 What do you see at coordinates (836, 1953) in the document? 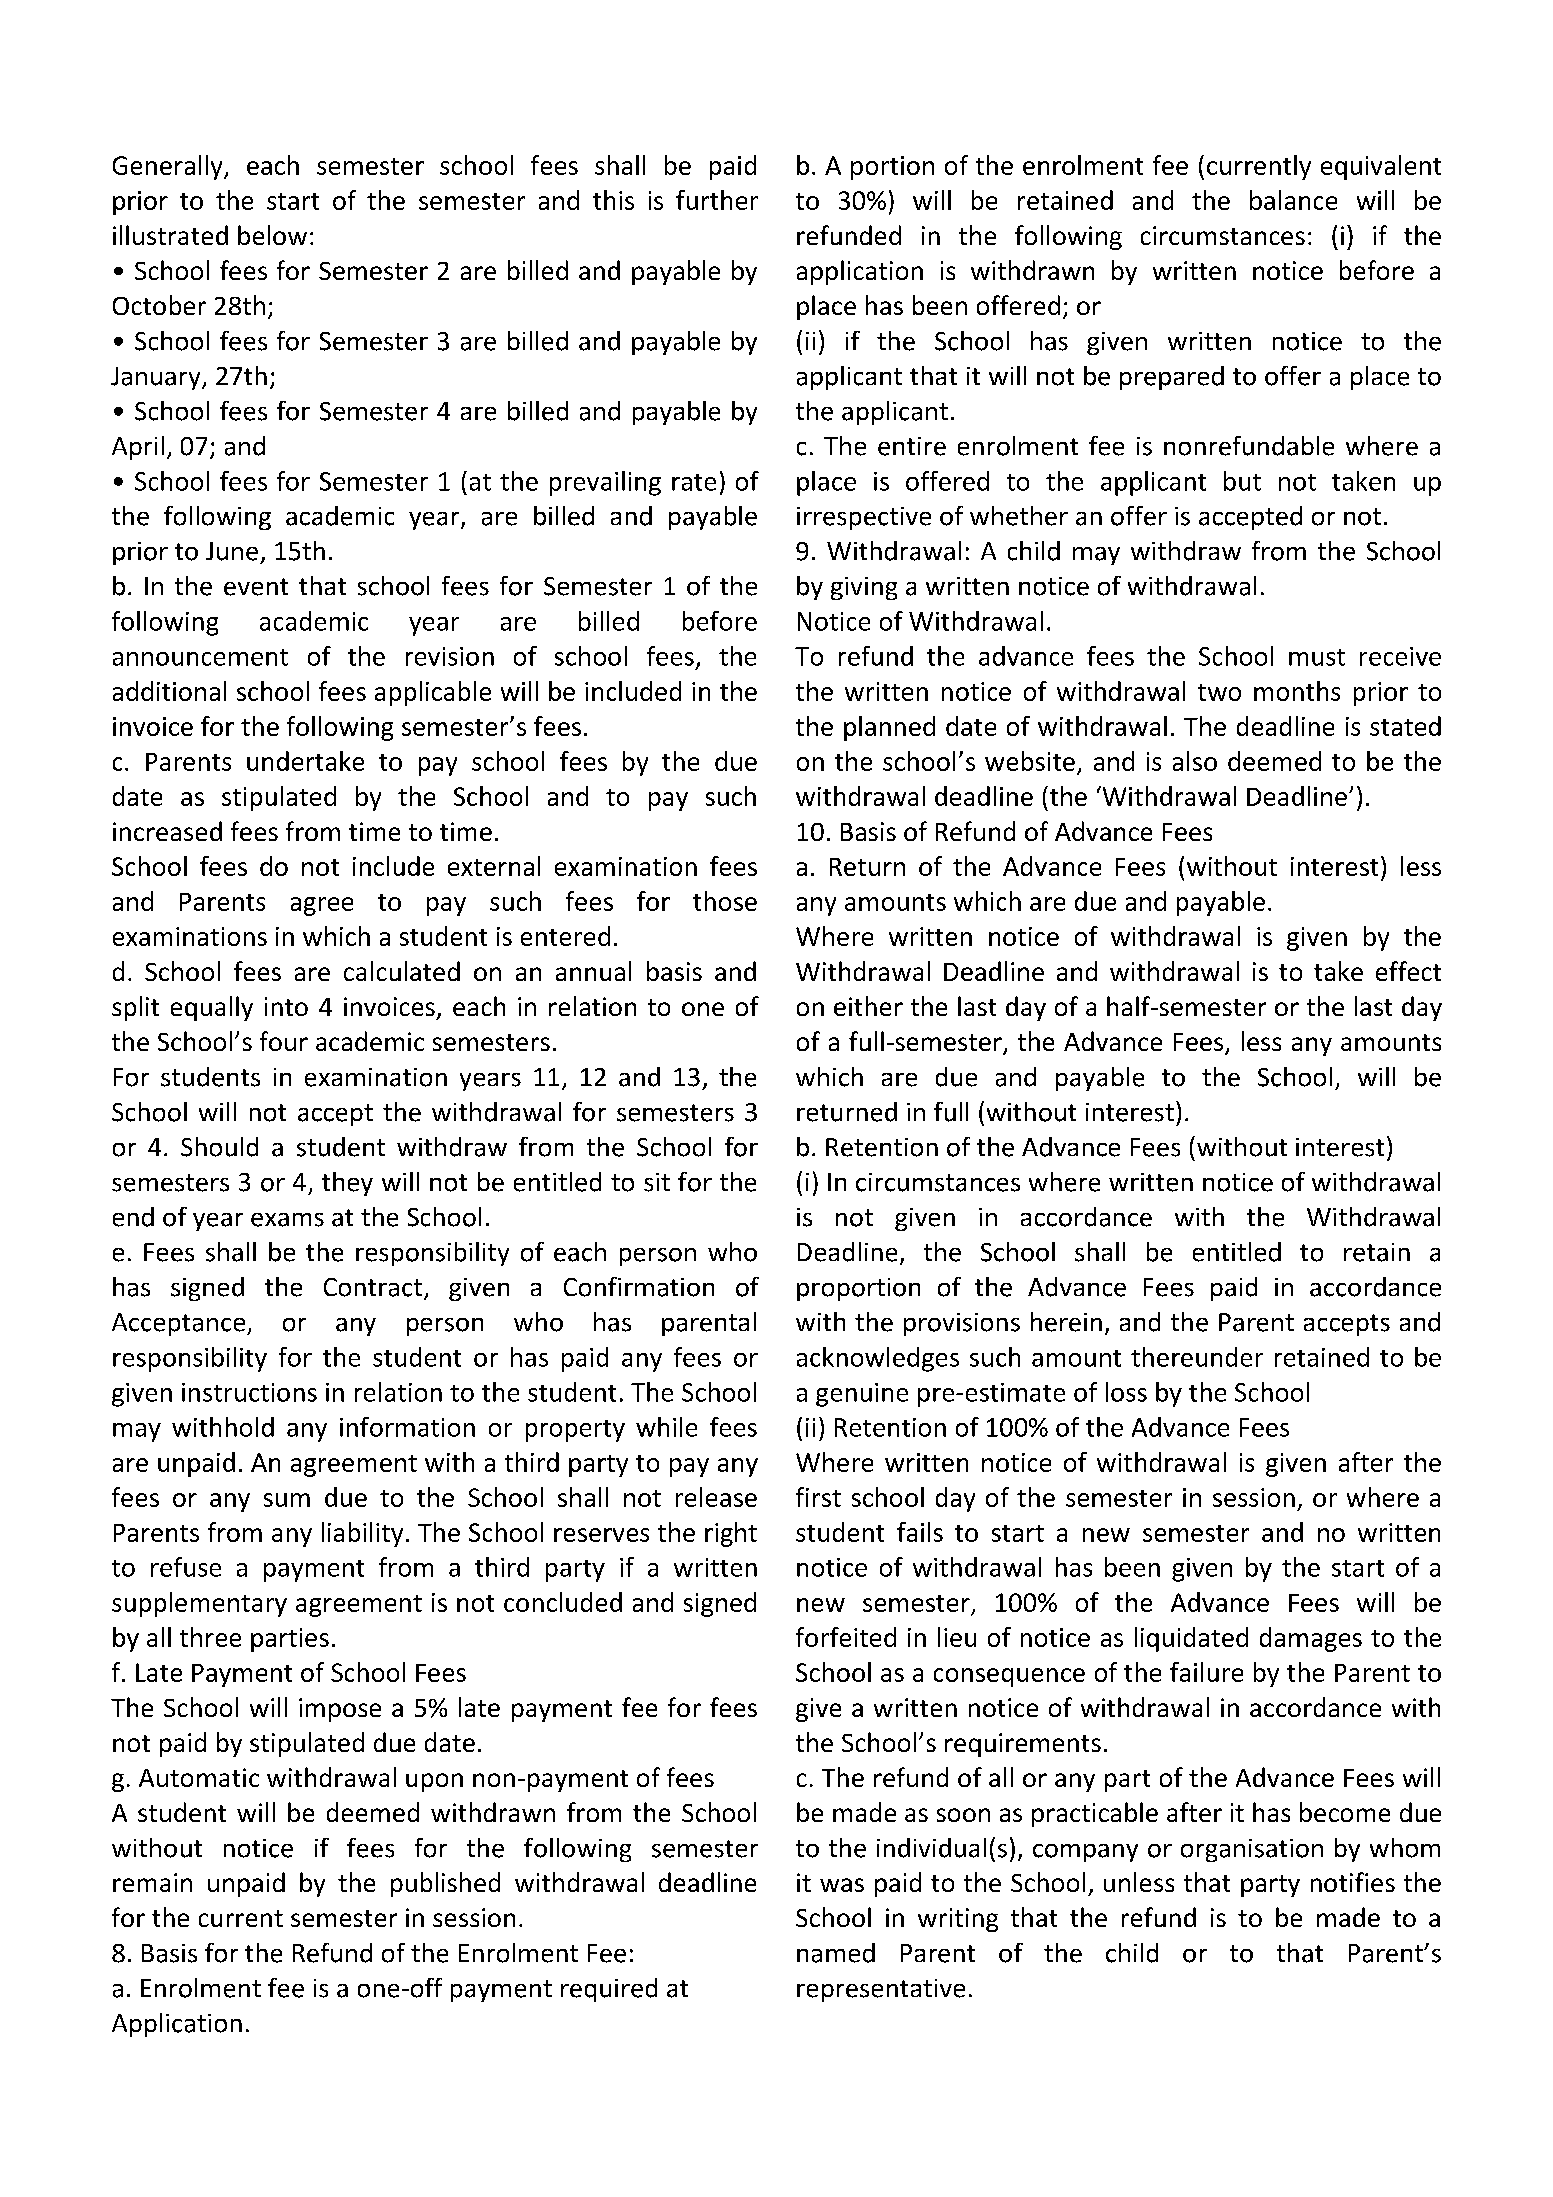
I see `named` at bounding box center [836, 1953].
